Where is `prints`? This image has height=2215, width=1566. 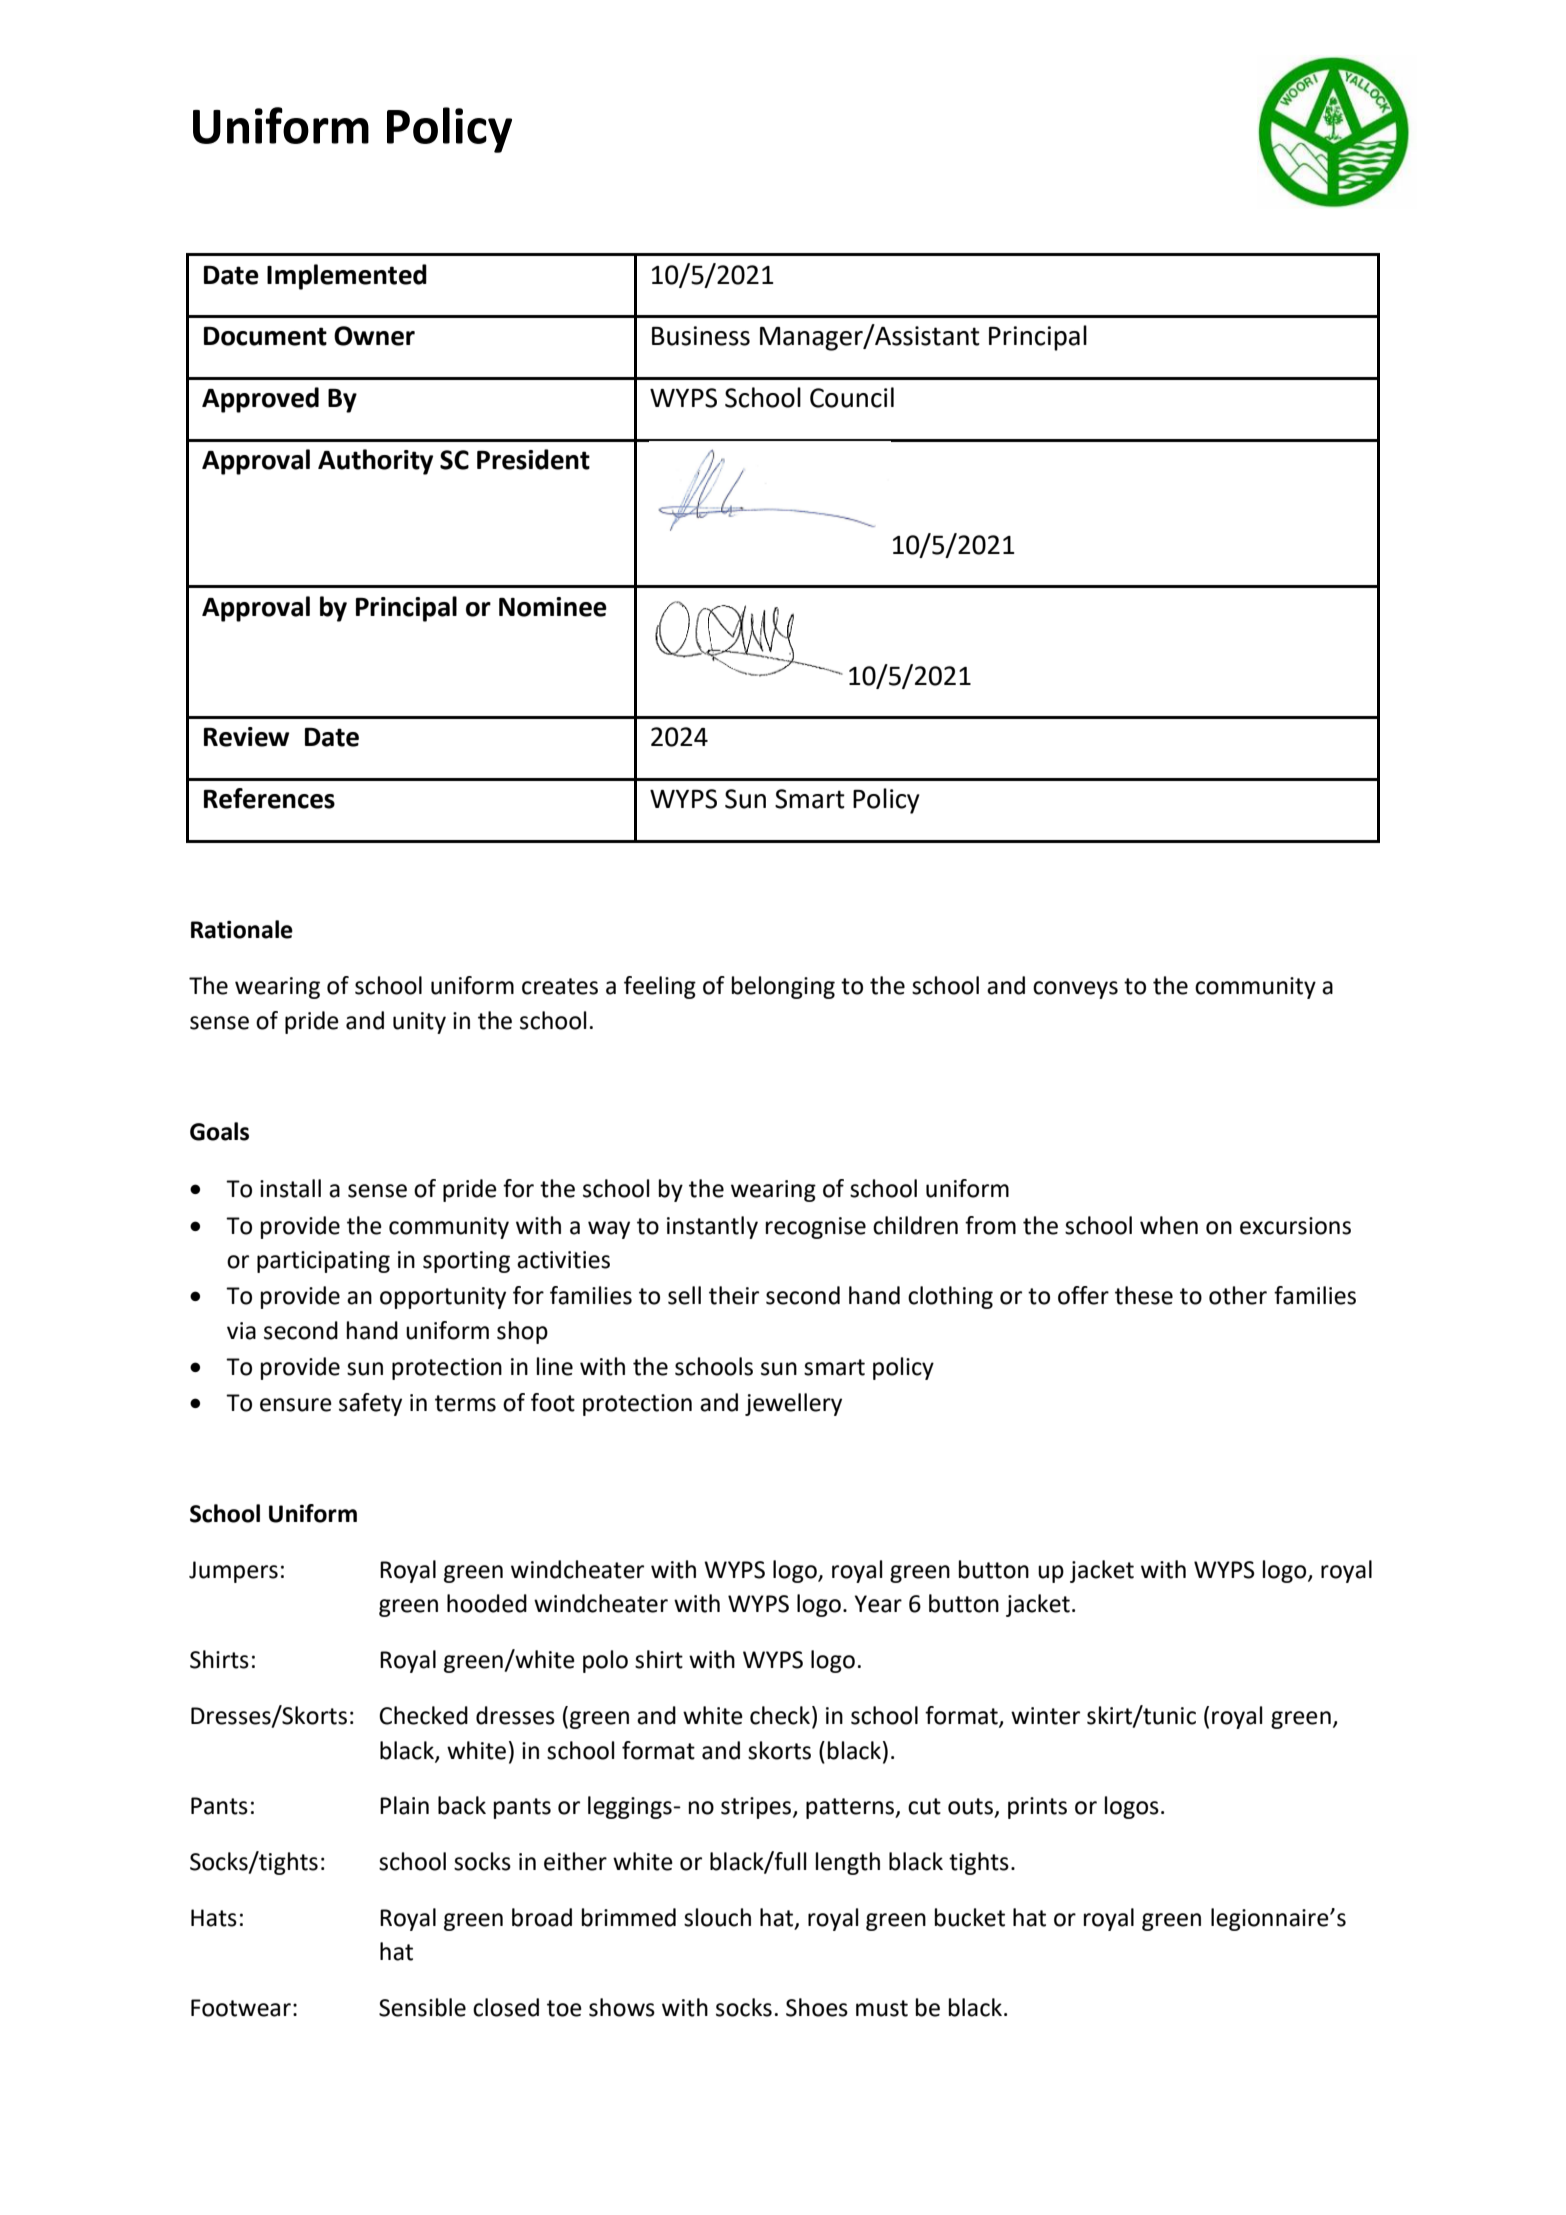
prints is located at coordinates (1037, 1808).
